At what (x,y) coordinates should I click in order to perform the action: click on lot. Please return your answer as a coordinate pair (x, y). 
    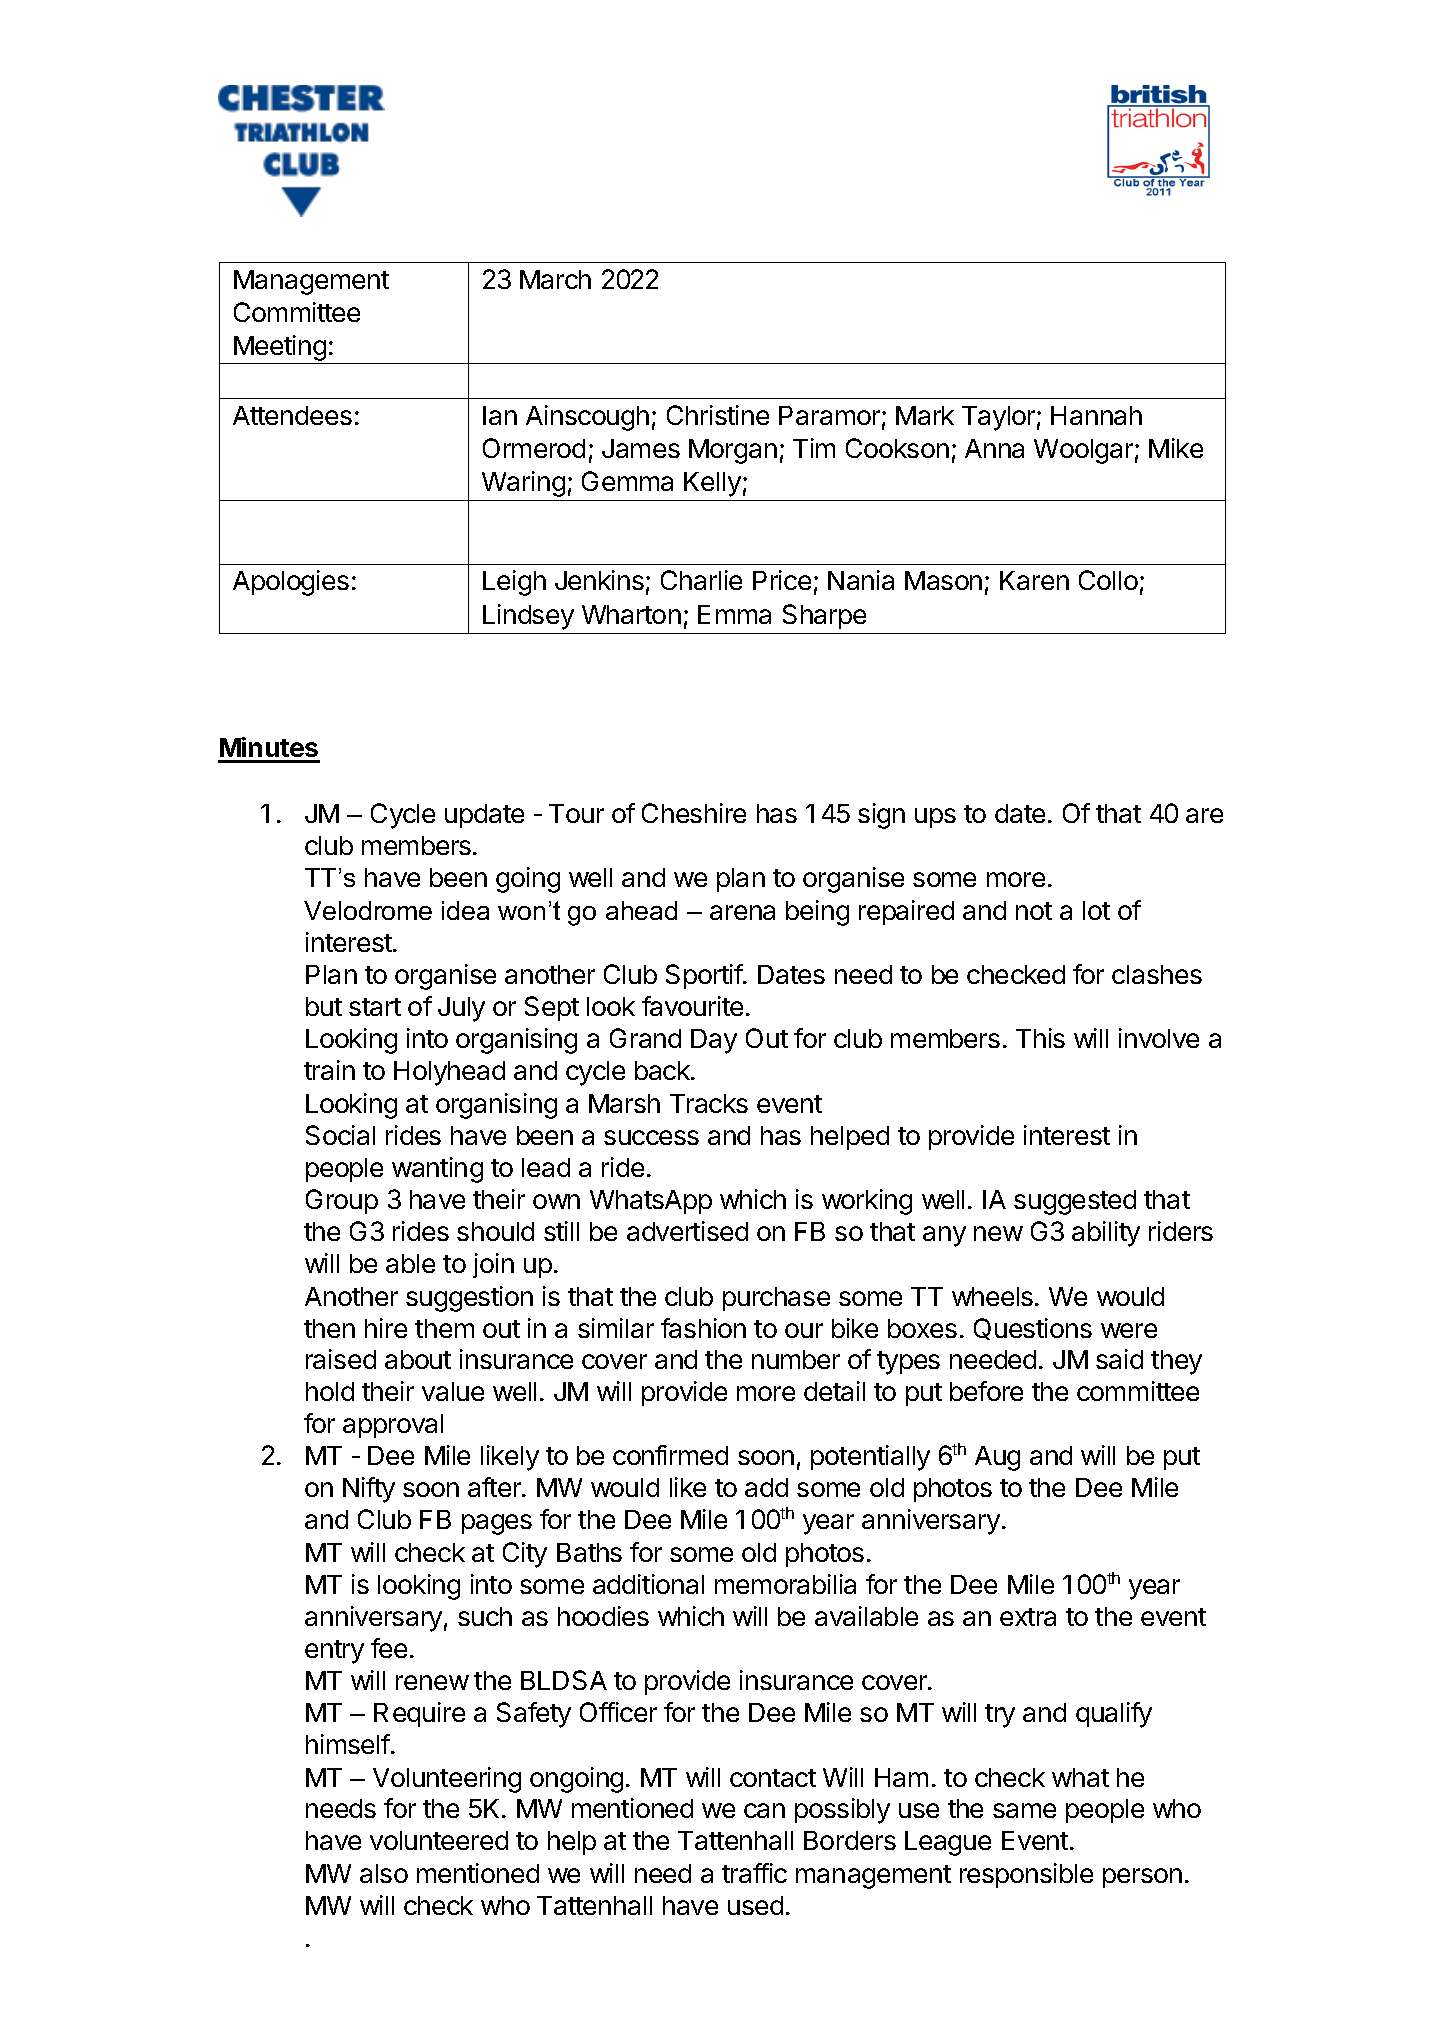
    Looking at the image, I should click on (1096, 910).
